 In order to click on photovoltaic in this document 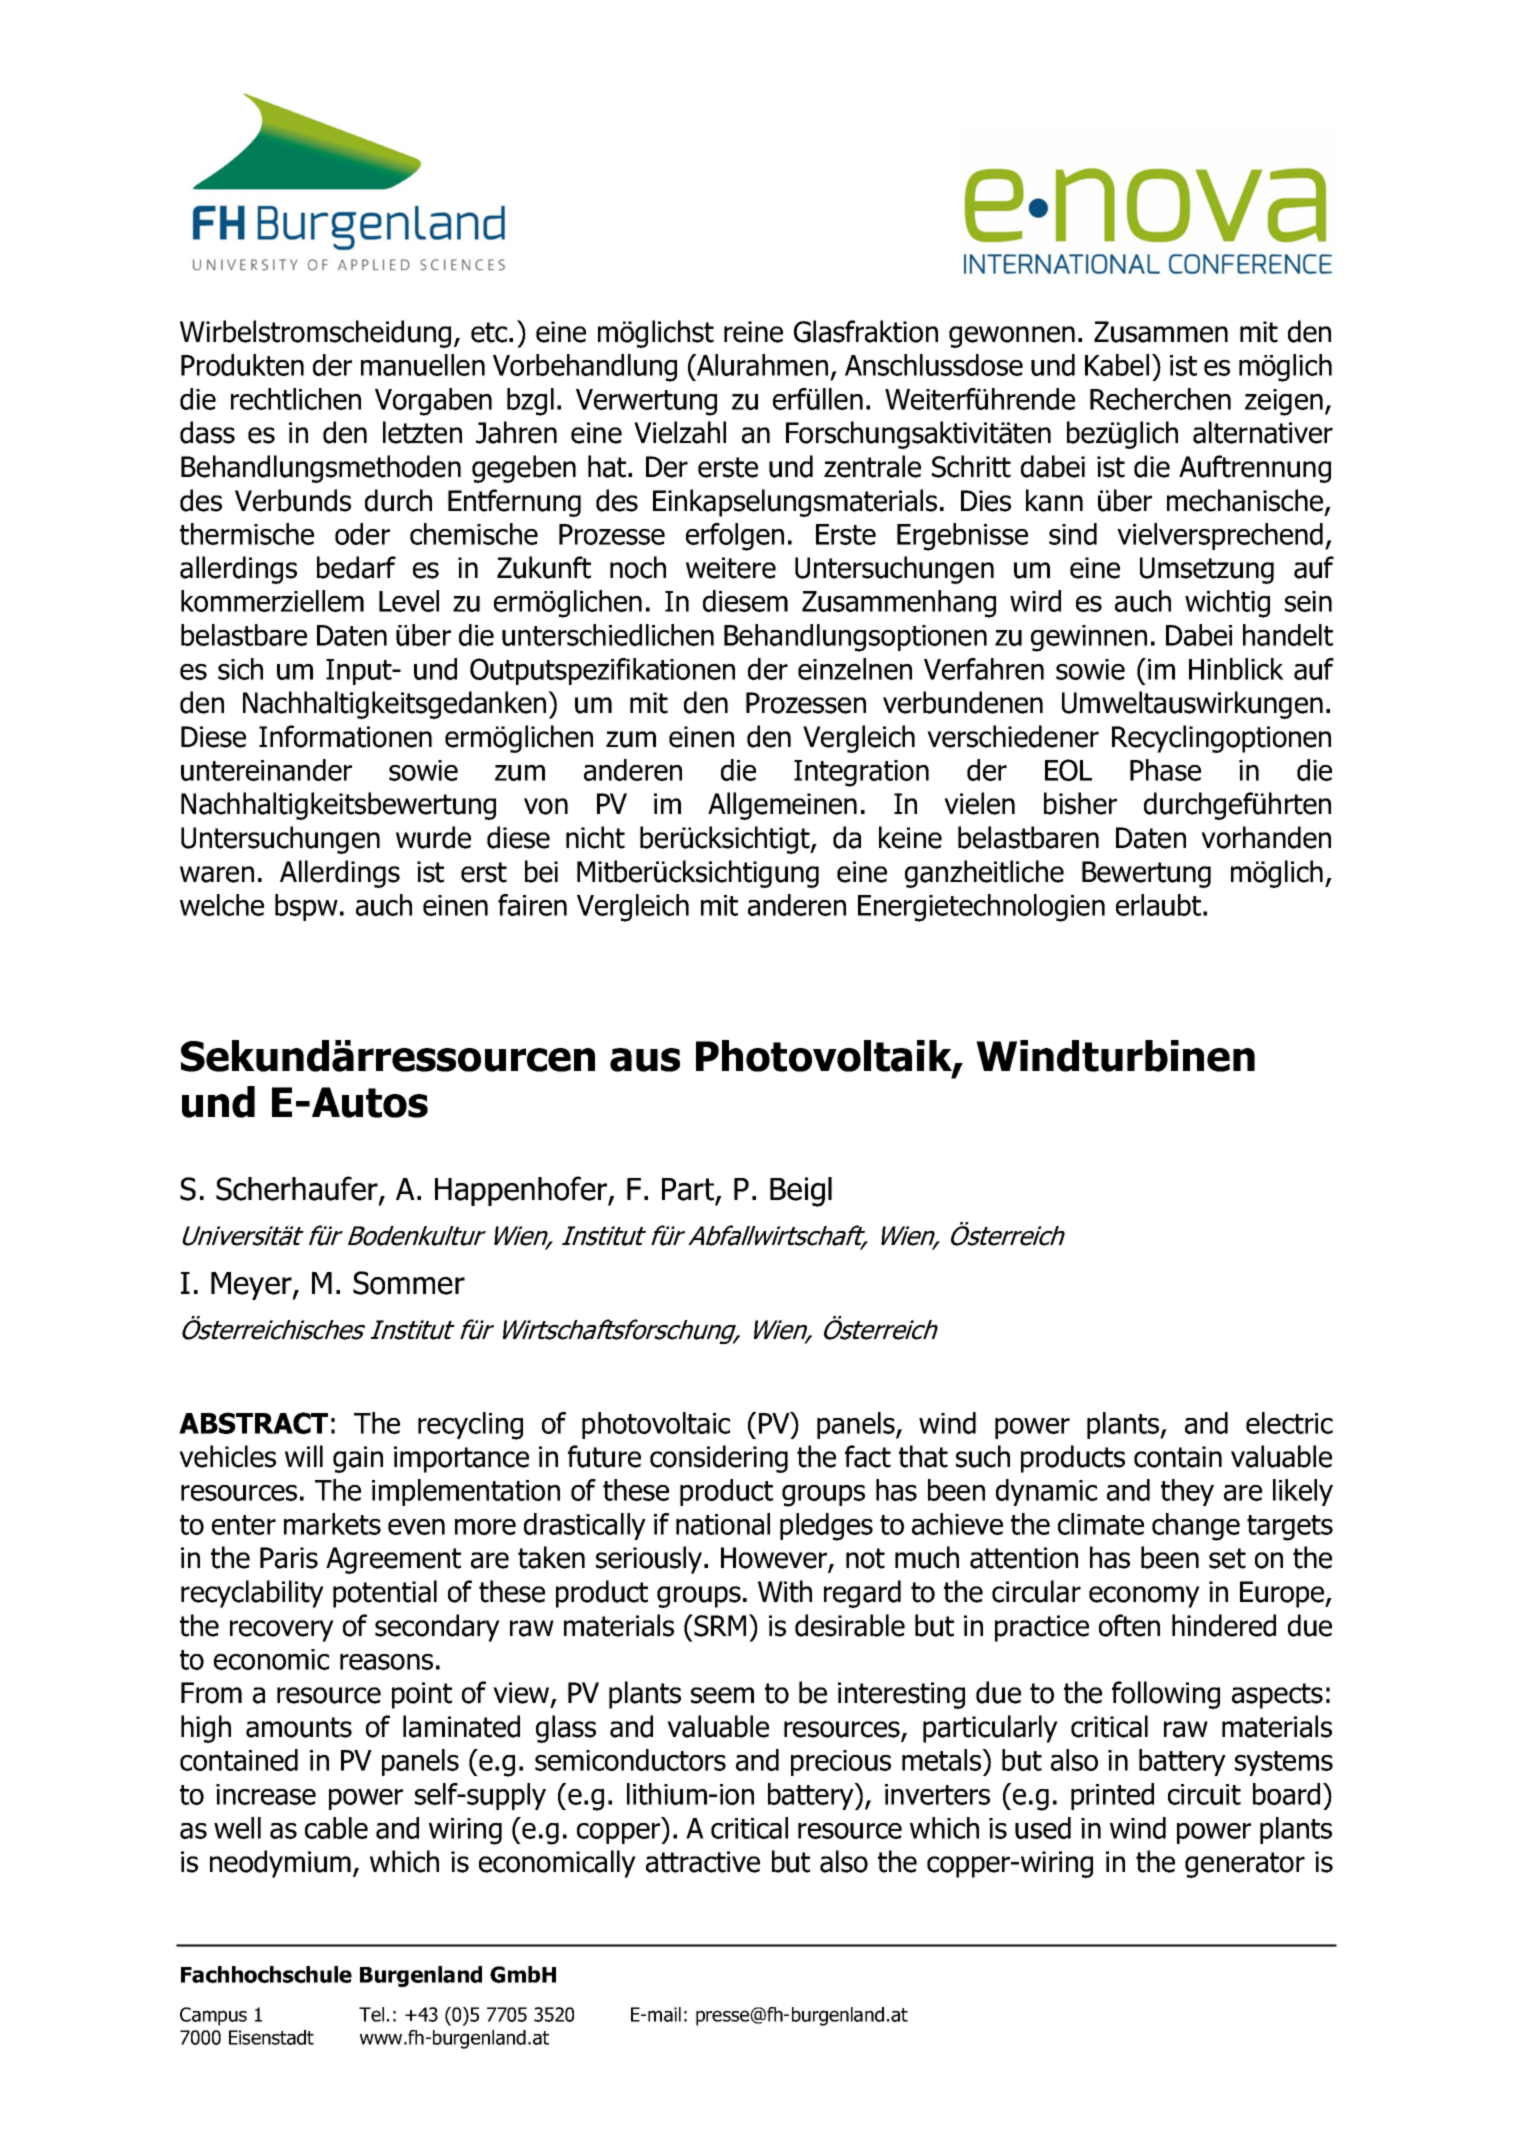, I will do `click(656, 1425)`.
